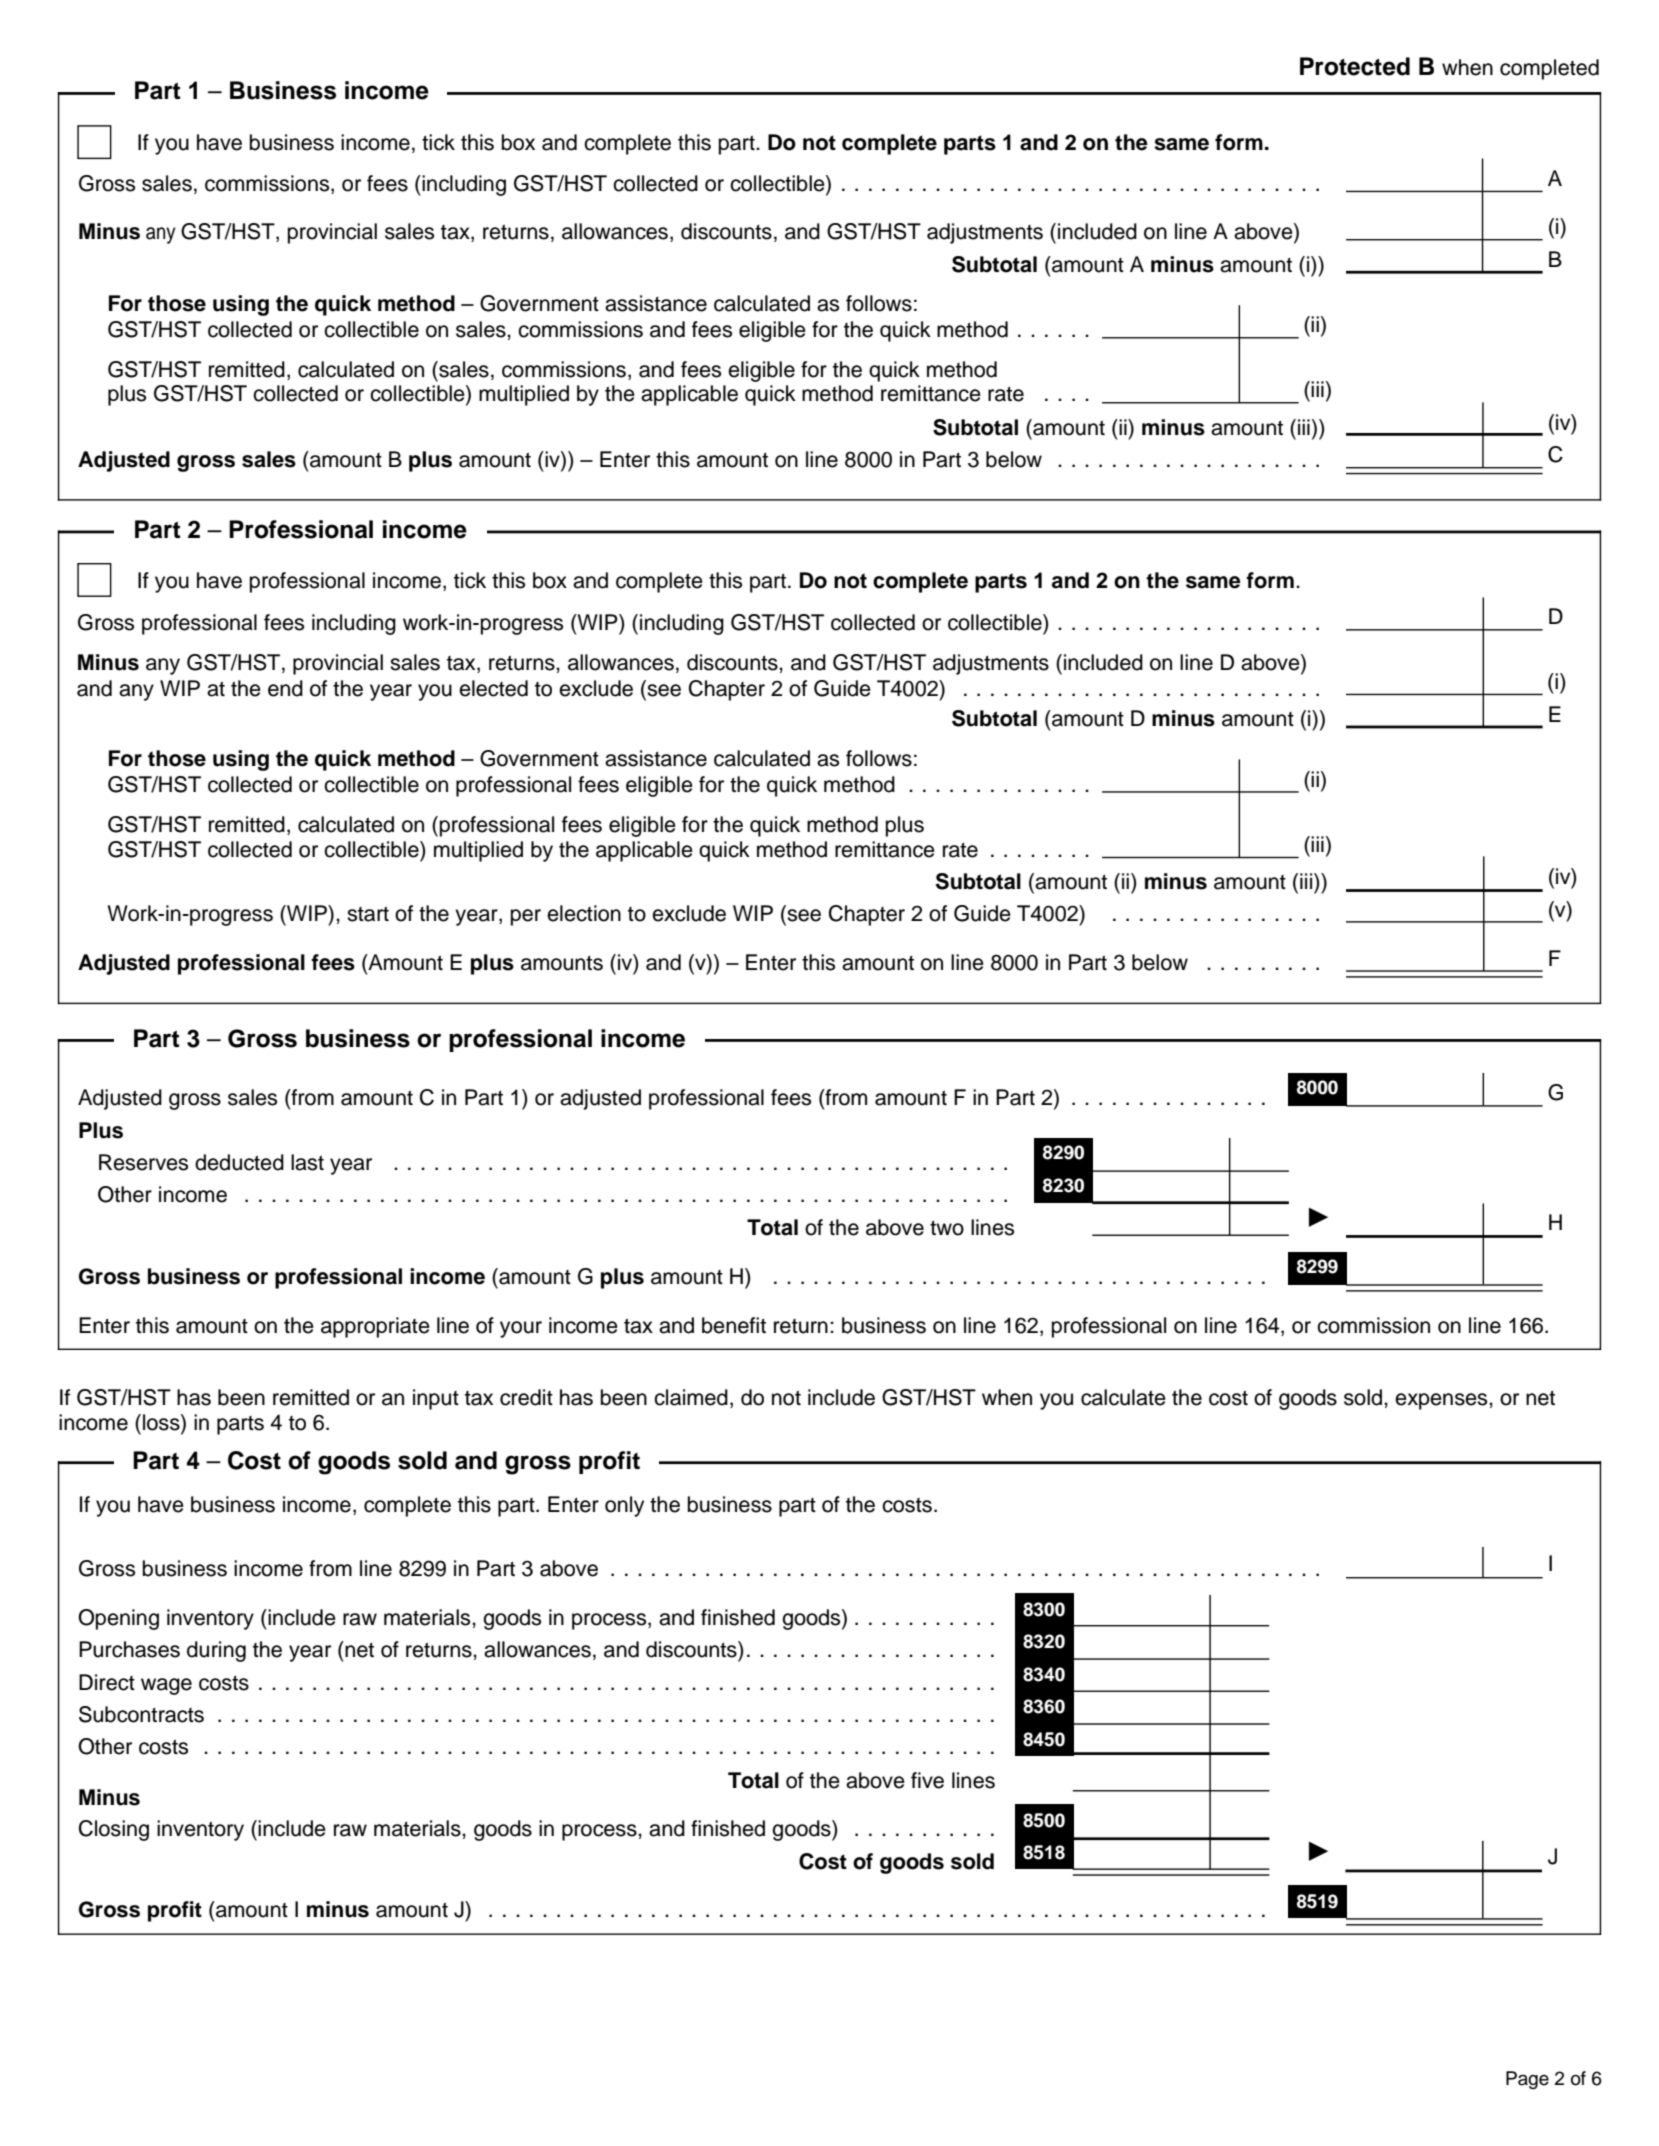 The width and height of the screenshot is (1659, 2146). What do you see at coordinates (493, 688) in the screenshot?
I see `elected` at bounding box center [493, 688].
